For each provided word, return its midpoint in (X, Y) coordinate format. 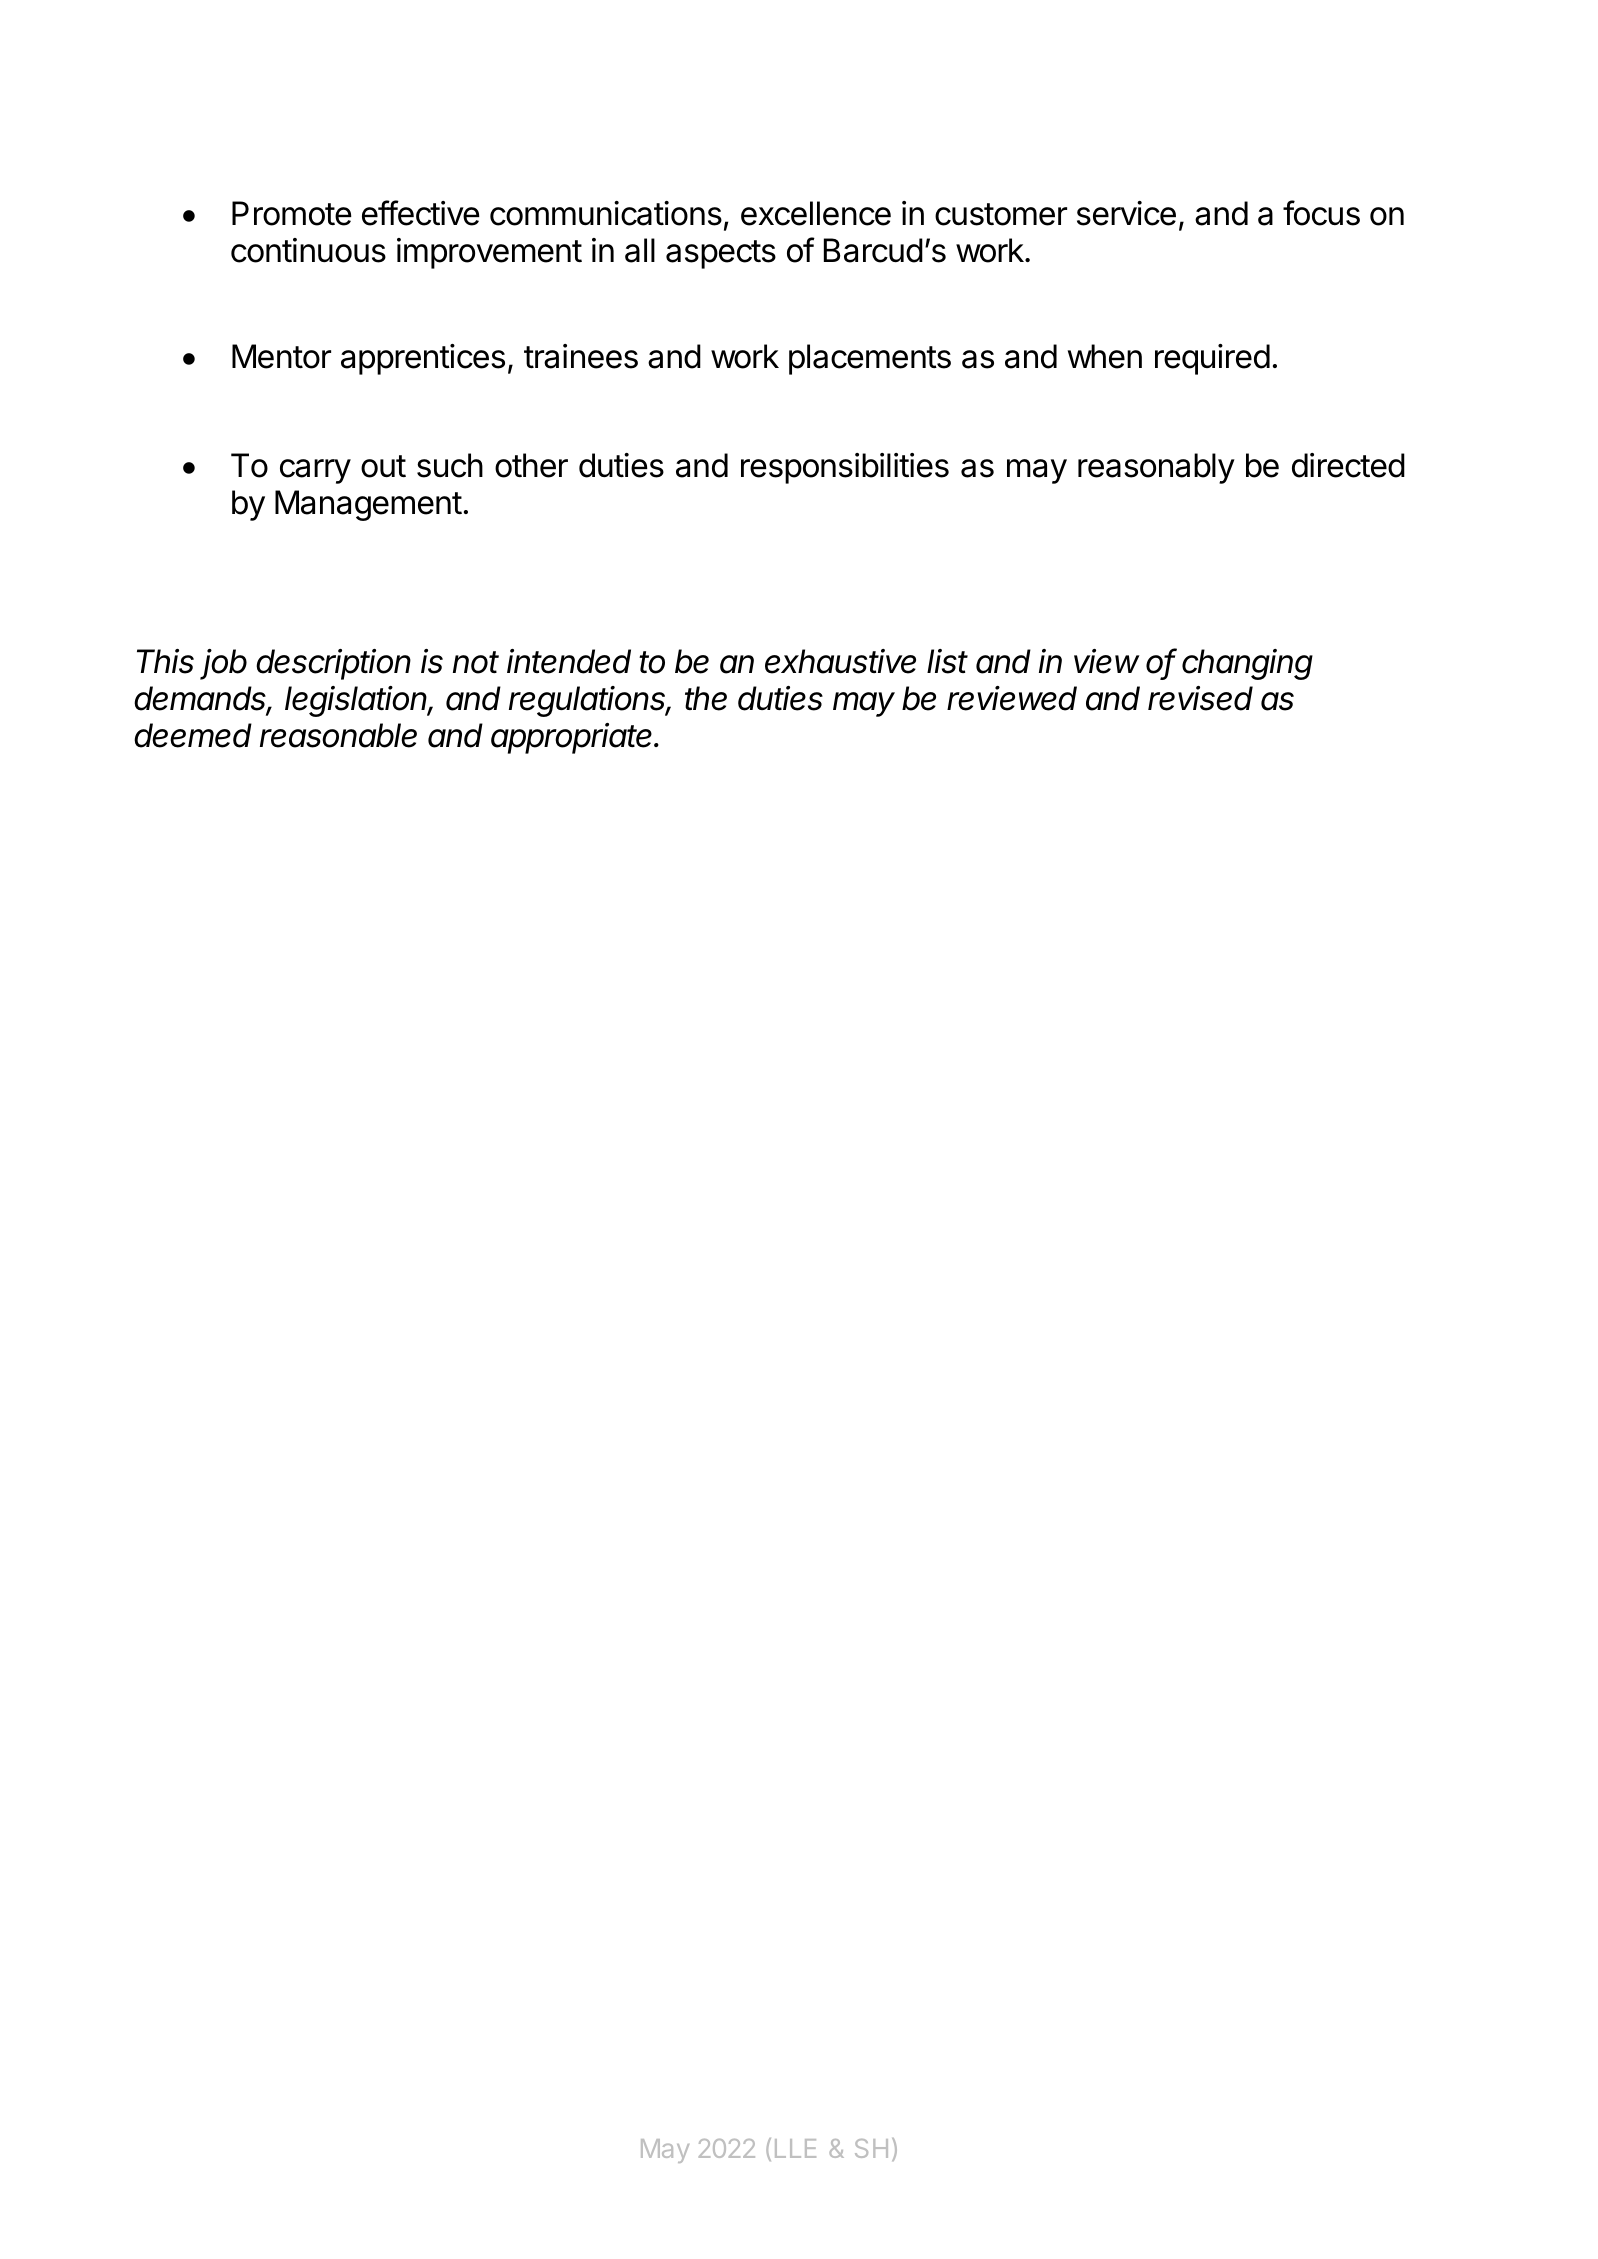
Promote (292, 213)
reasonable (338, 735)
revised (1200, 698)
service (1126, 213)
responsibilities (845, 468)
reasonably (1156, 468)
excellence (816, 213)
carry (315, 471)
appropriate (573, 738)
